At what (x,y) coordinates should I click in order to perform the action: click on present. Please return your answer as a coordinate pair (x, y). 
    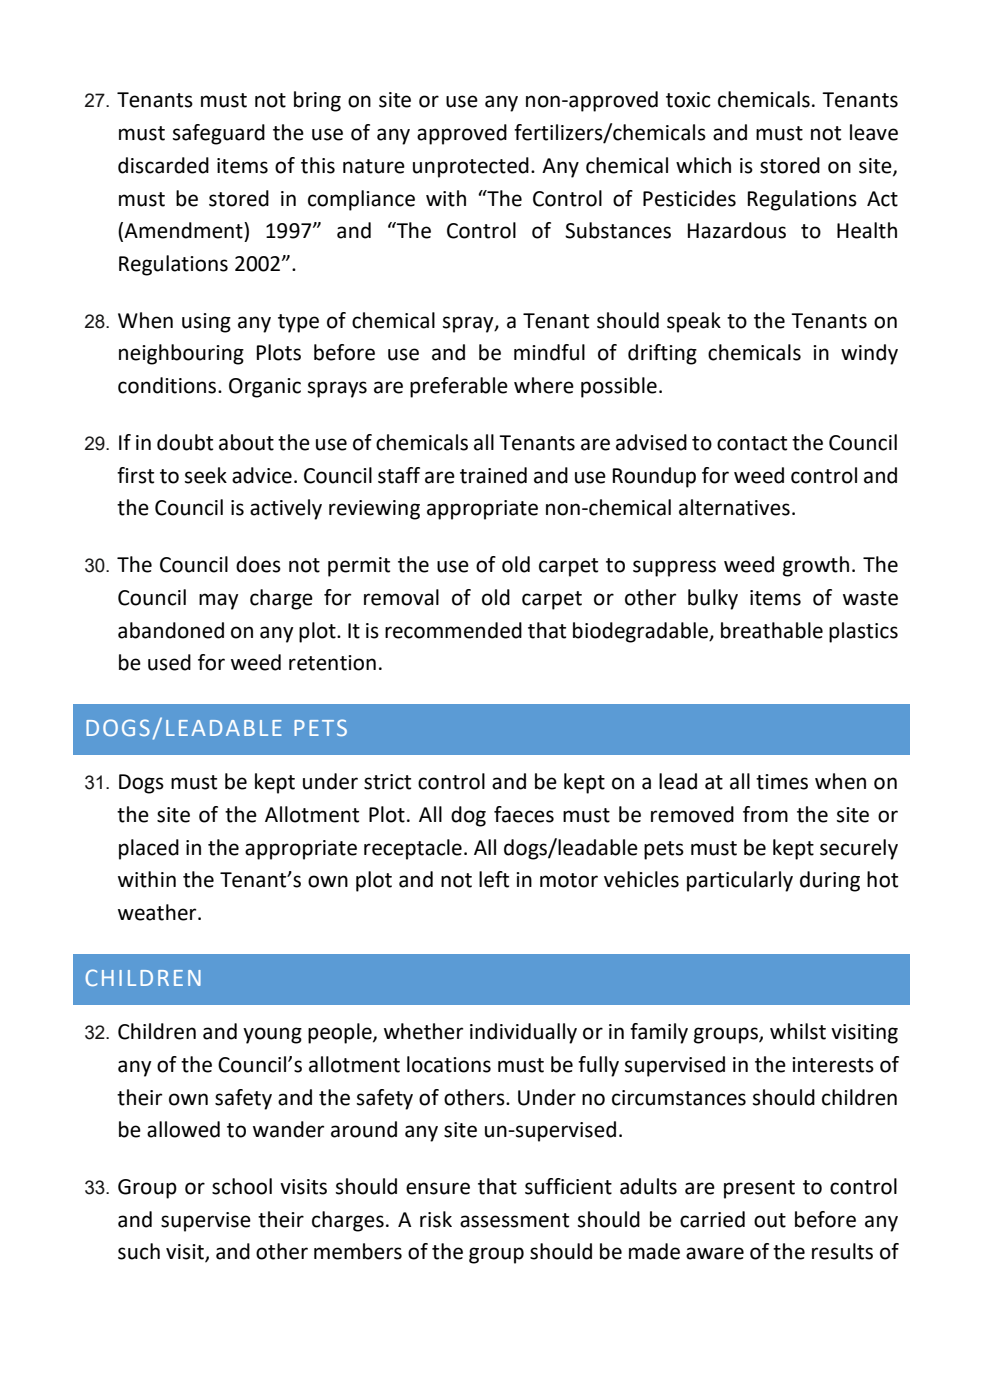
    Looking at the image, I should click on (759, 1189).
